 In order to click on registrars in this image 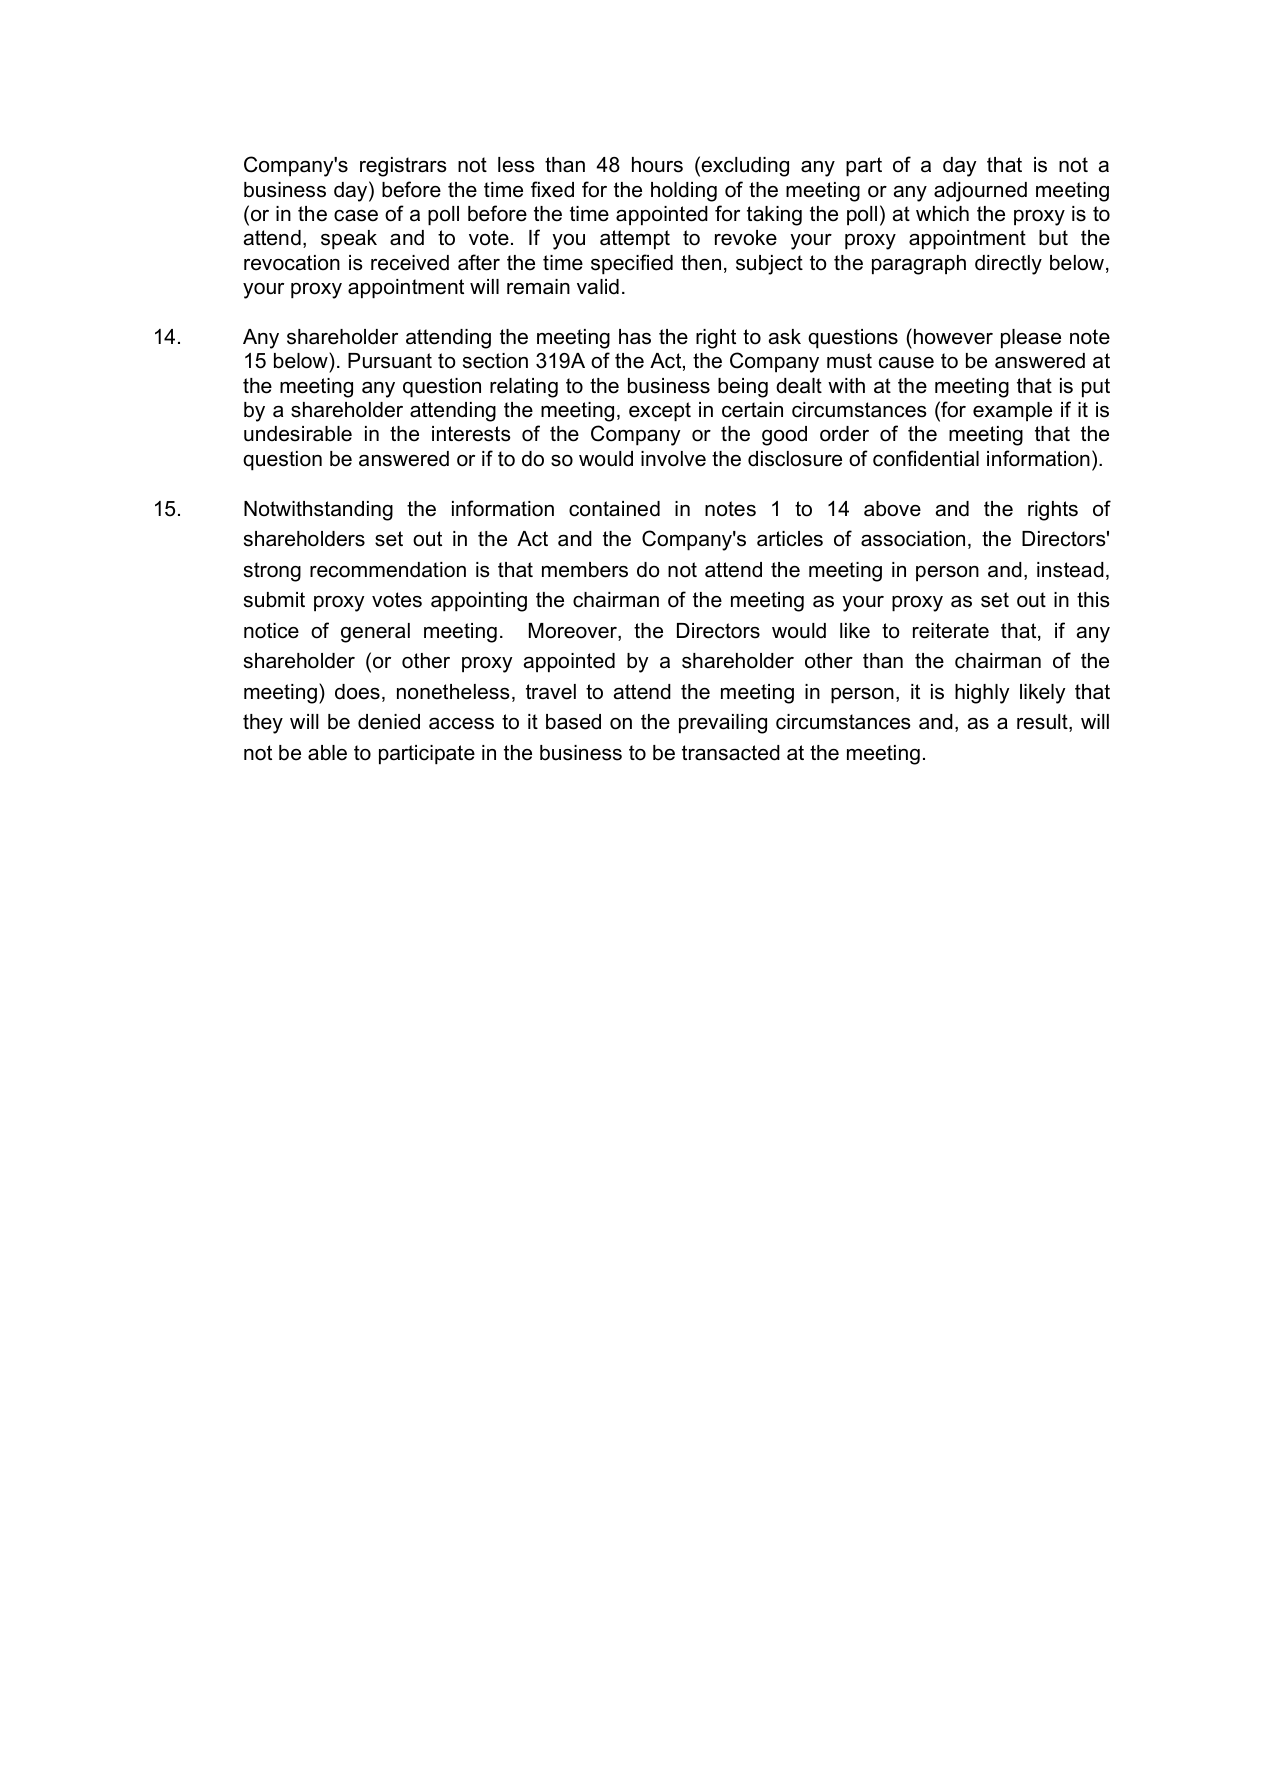, I will do `click(403, 167)`.
